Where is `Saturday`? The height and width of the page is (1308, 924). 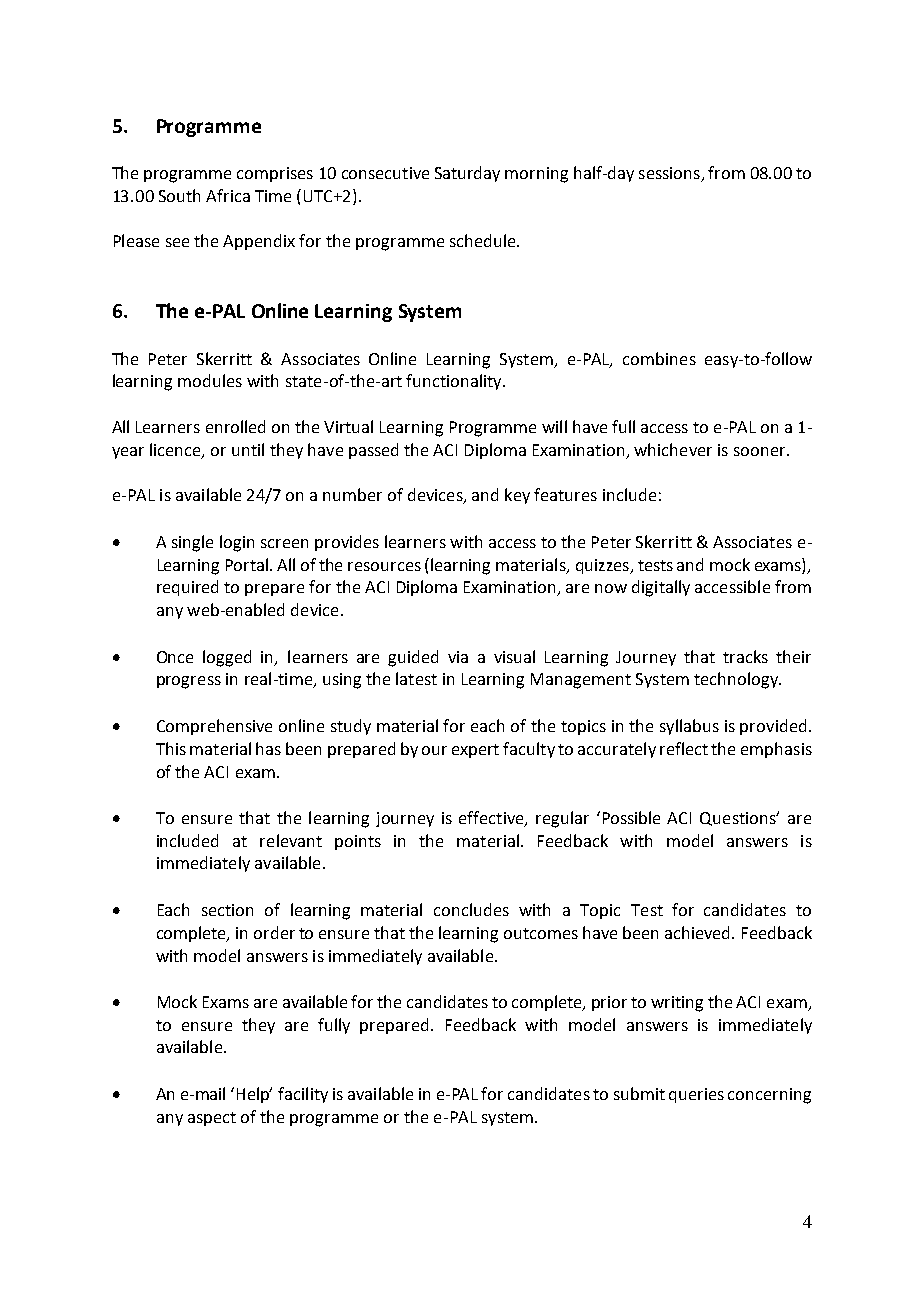 Saturday is located at coordinates (467, 174).
